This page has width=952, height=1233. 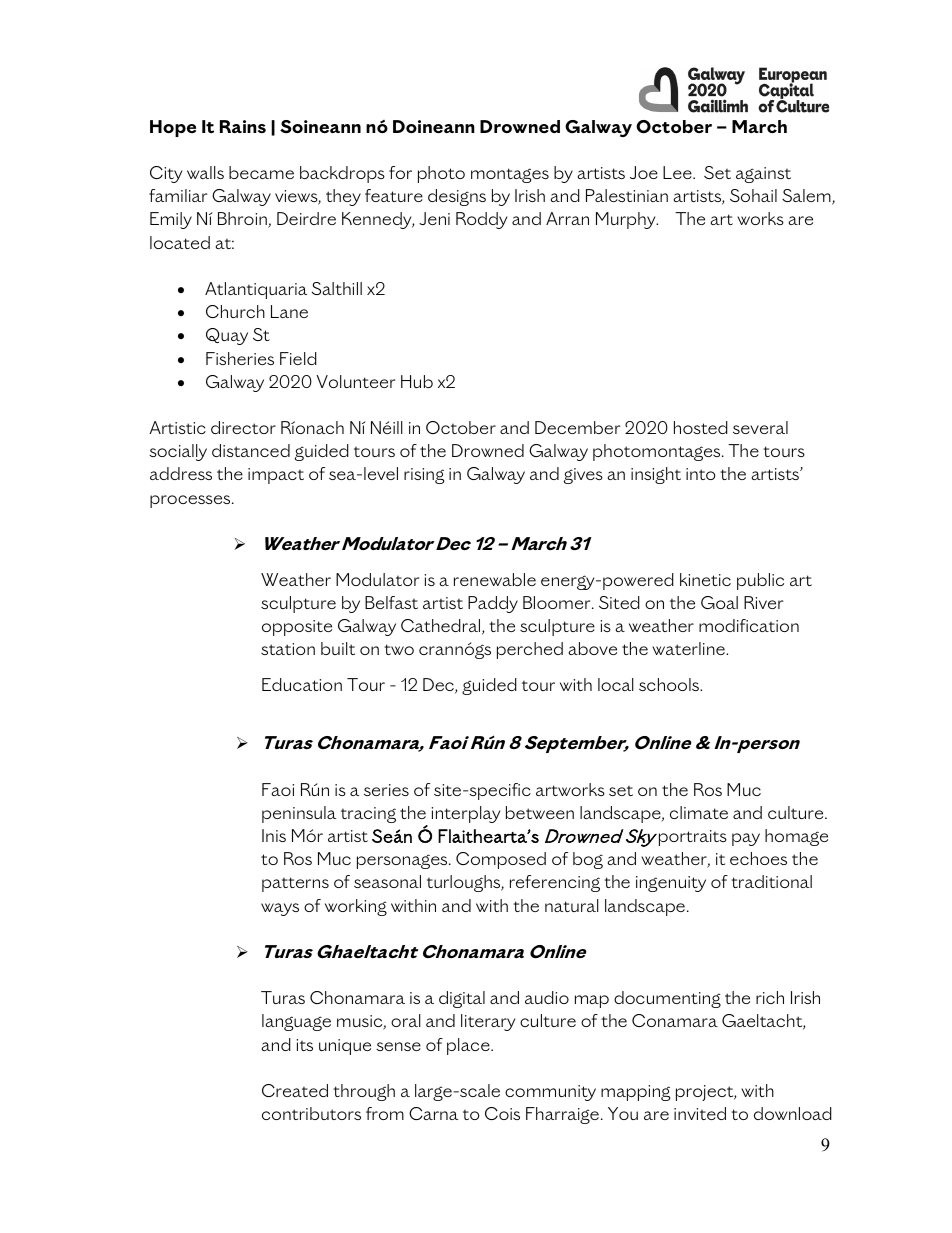 What do you see at coordinates (457, 197) in the page?
I see `designs` at bounding box center [457, 197].
